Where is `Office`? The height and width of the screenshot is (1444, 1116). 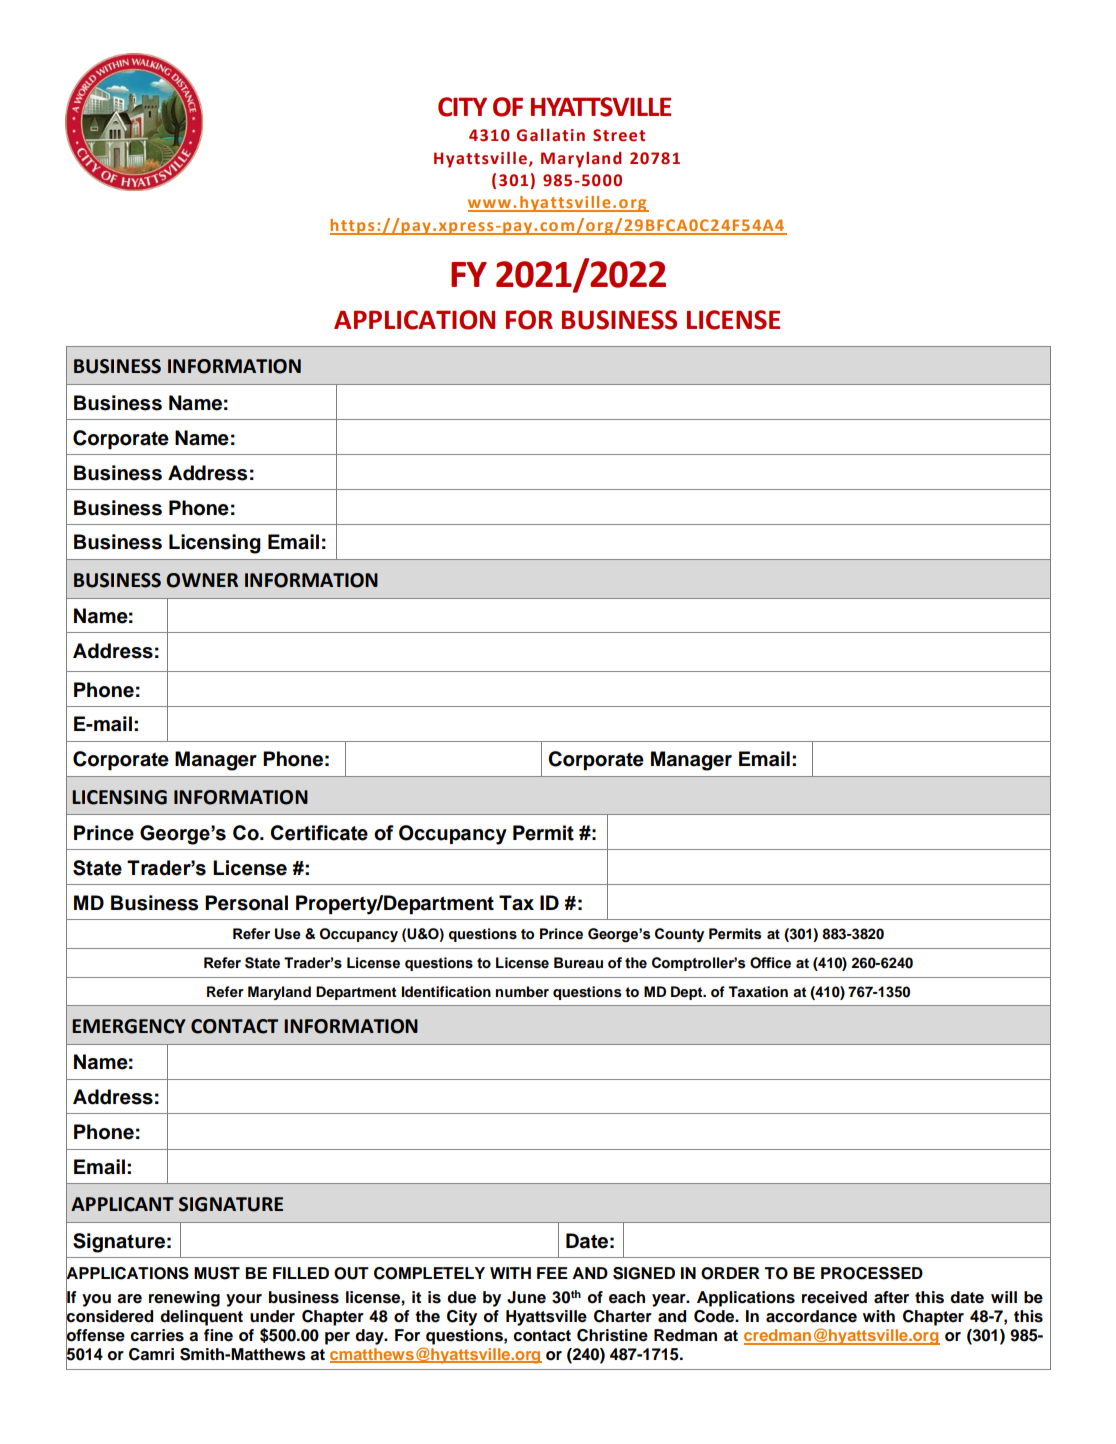 Office is located at coordinates (770, 963).
